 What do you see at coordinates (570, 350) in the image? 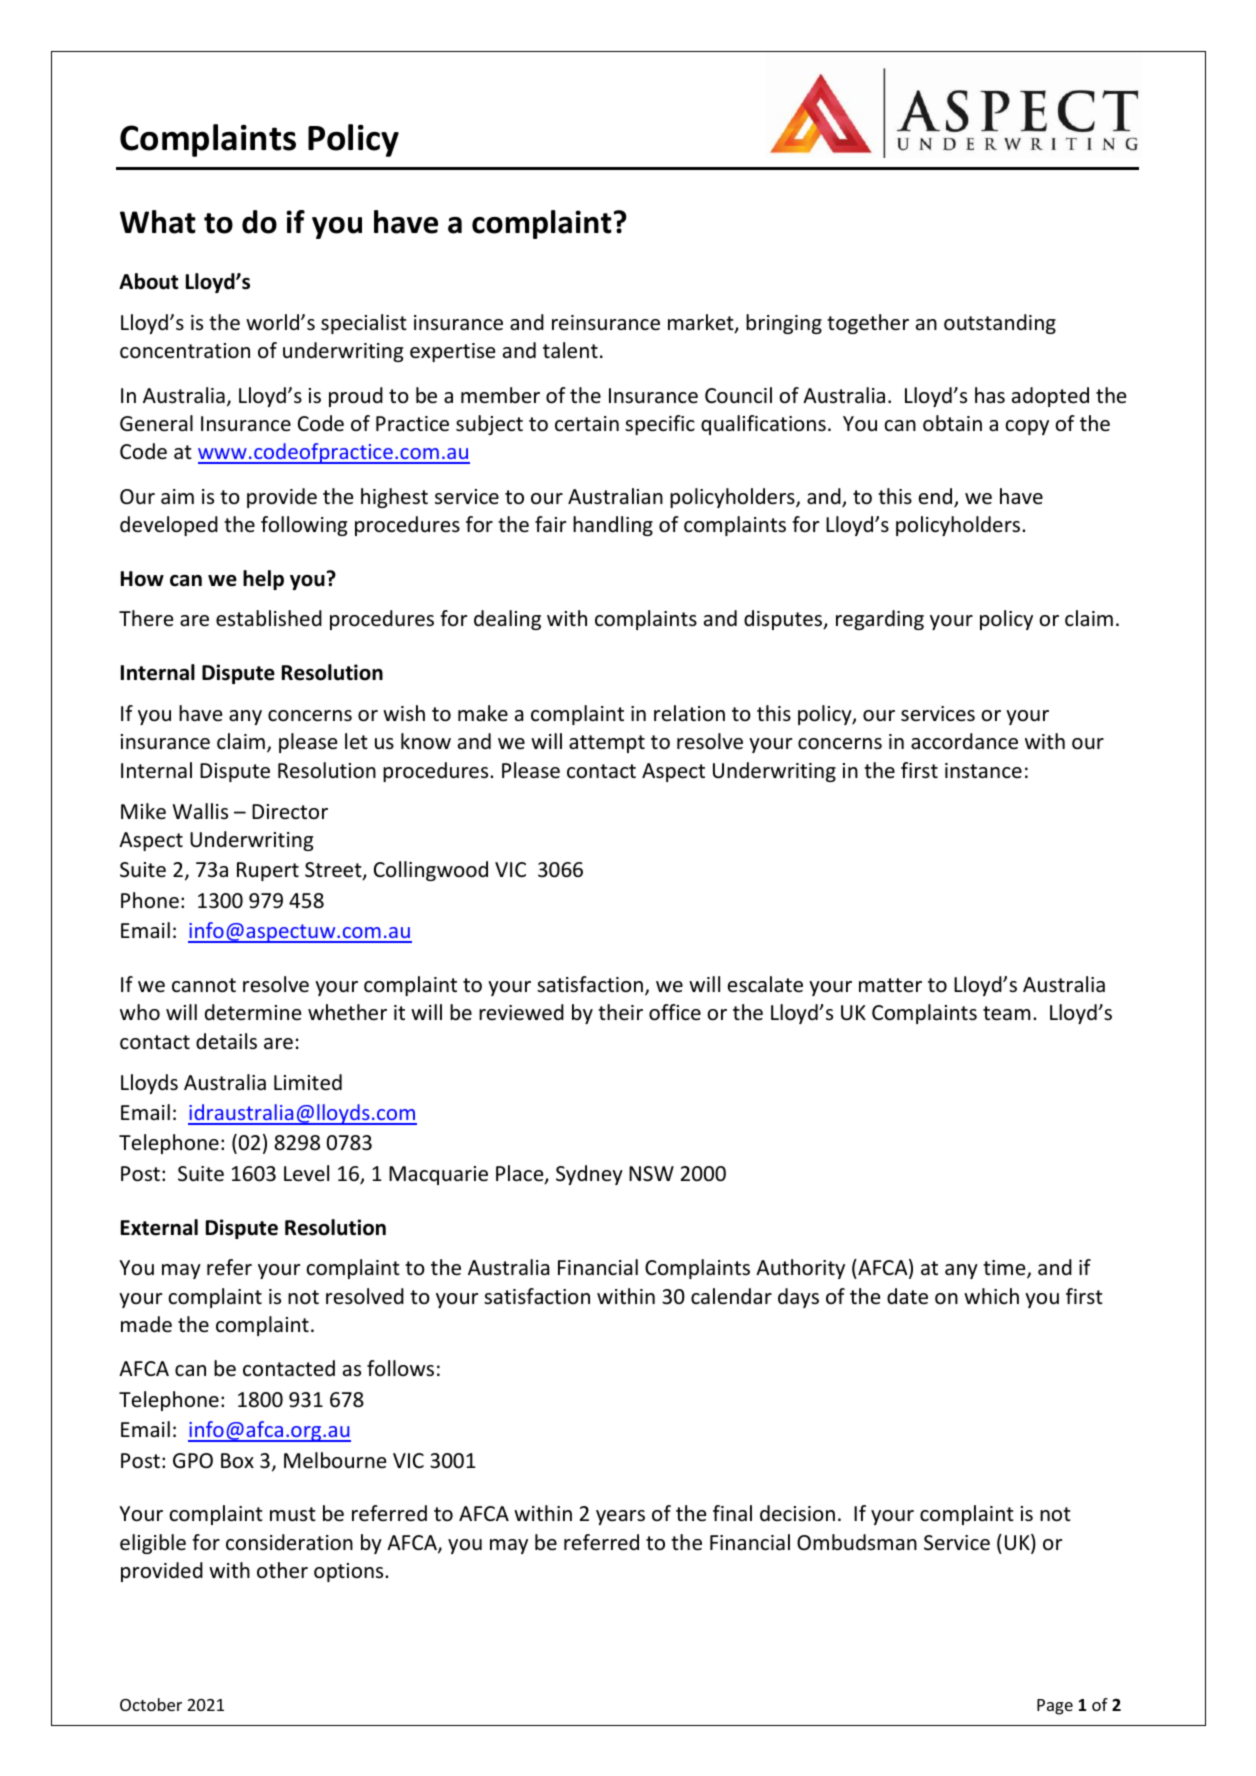
I see `talent` at bounding box center [570, 350].
